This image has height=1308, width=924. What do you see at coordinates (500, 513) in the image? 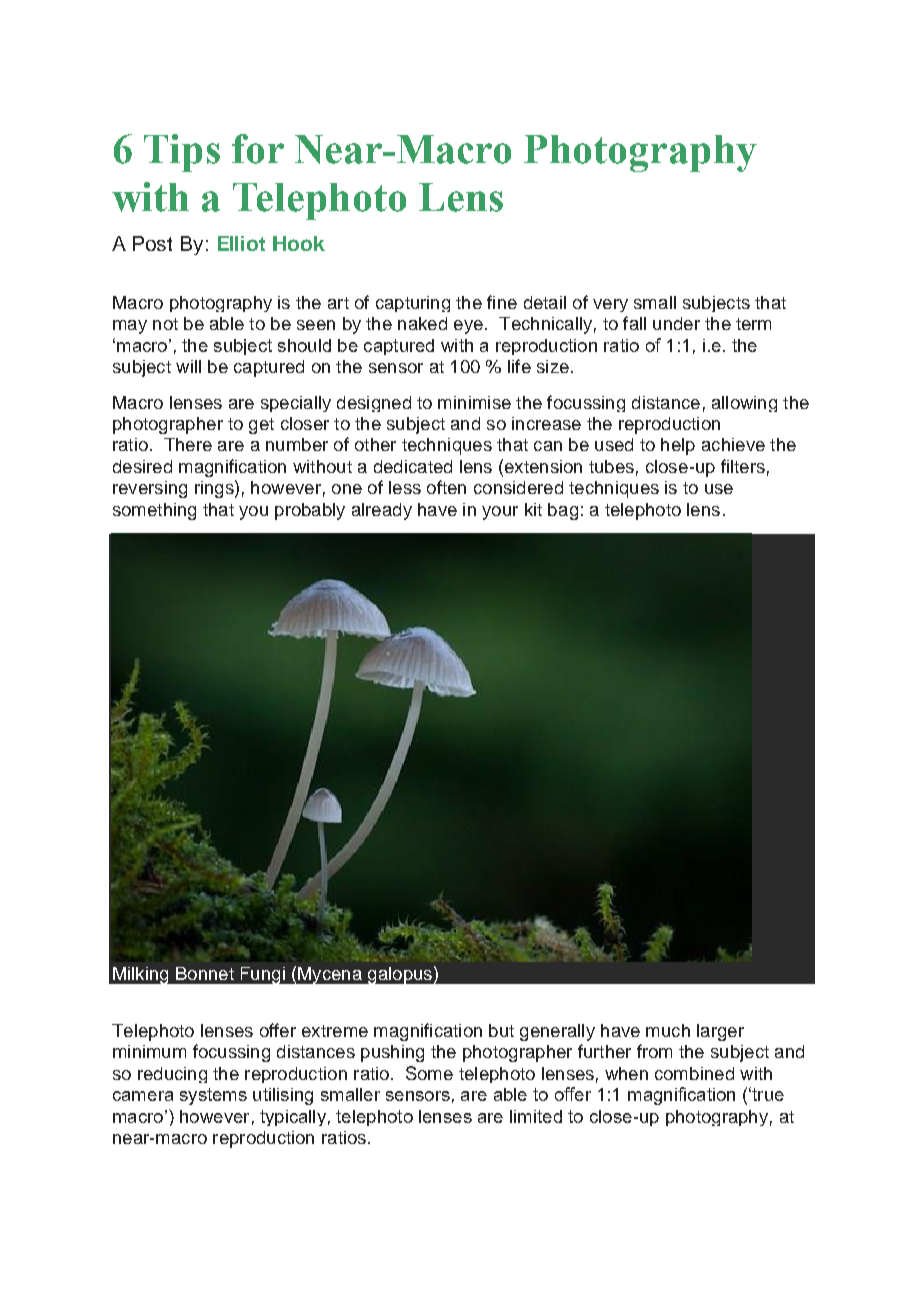
I see `your` at bounding box center [500, 513].
